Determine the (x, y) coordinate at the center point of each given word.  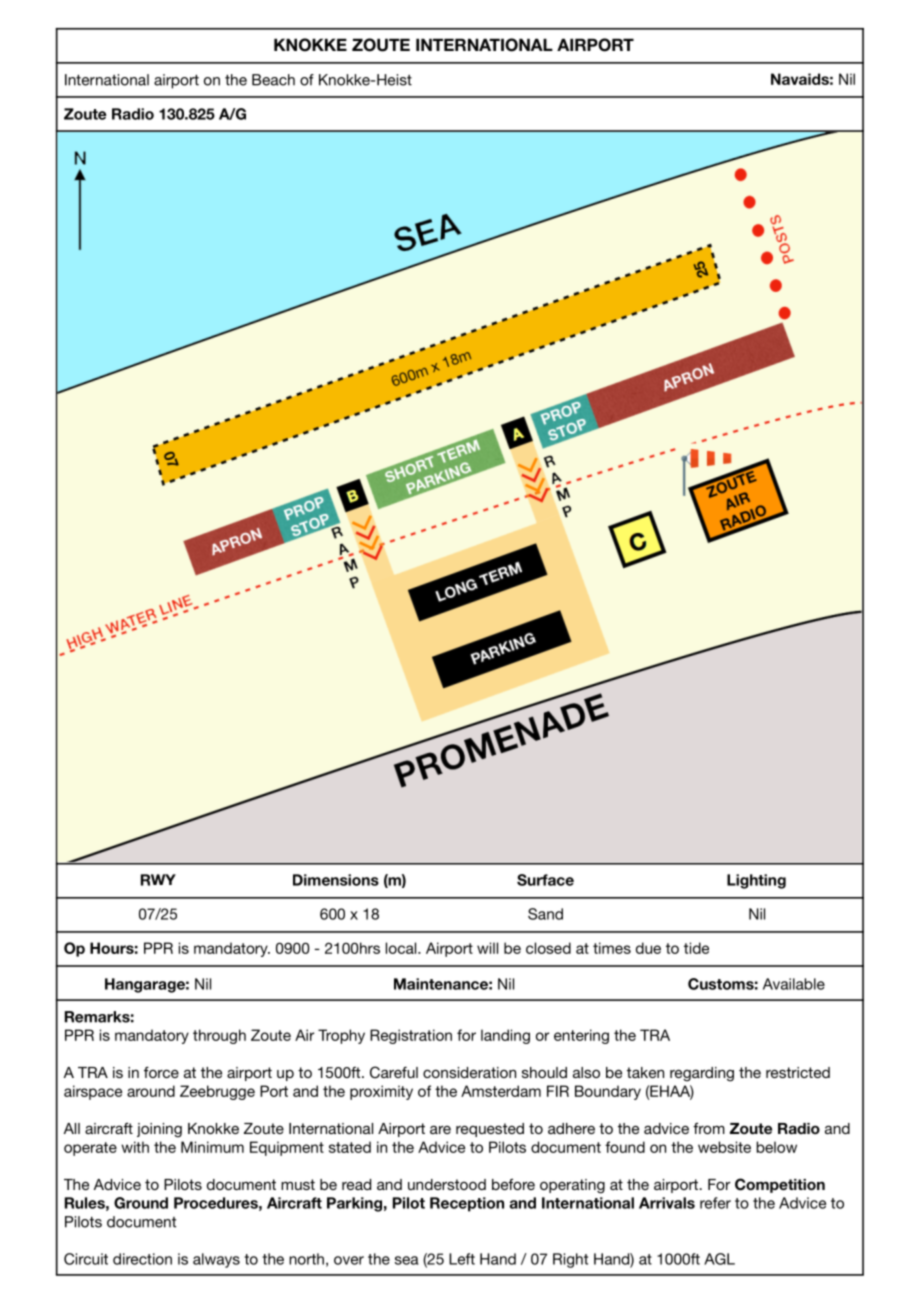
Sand (545, 914)
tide (696, 948)
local (402, 948)
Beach (273, 80)
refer (715, 1203)
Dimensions (336, 880)
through (219, 1036)
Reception (467, 1204)
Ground (141, 1203)
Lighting (756, 881)
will (487, 948)
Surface (545, 880)
